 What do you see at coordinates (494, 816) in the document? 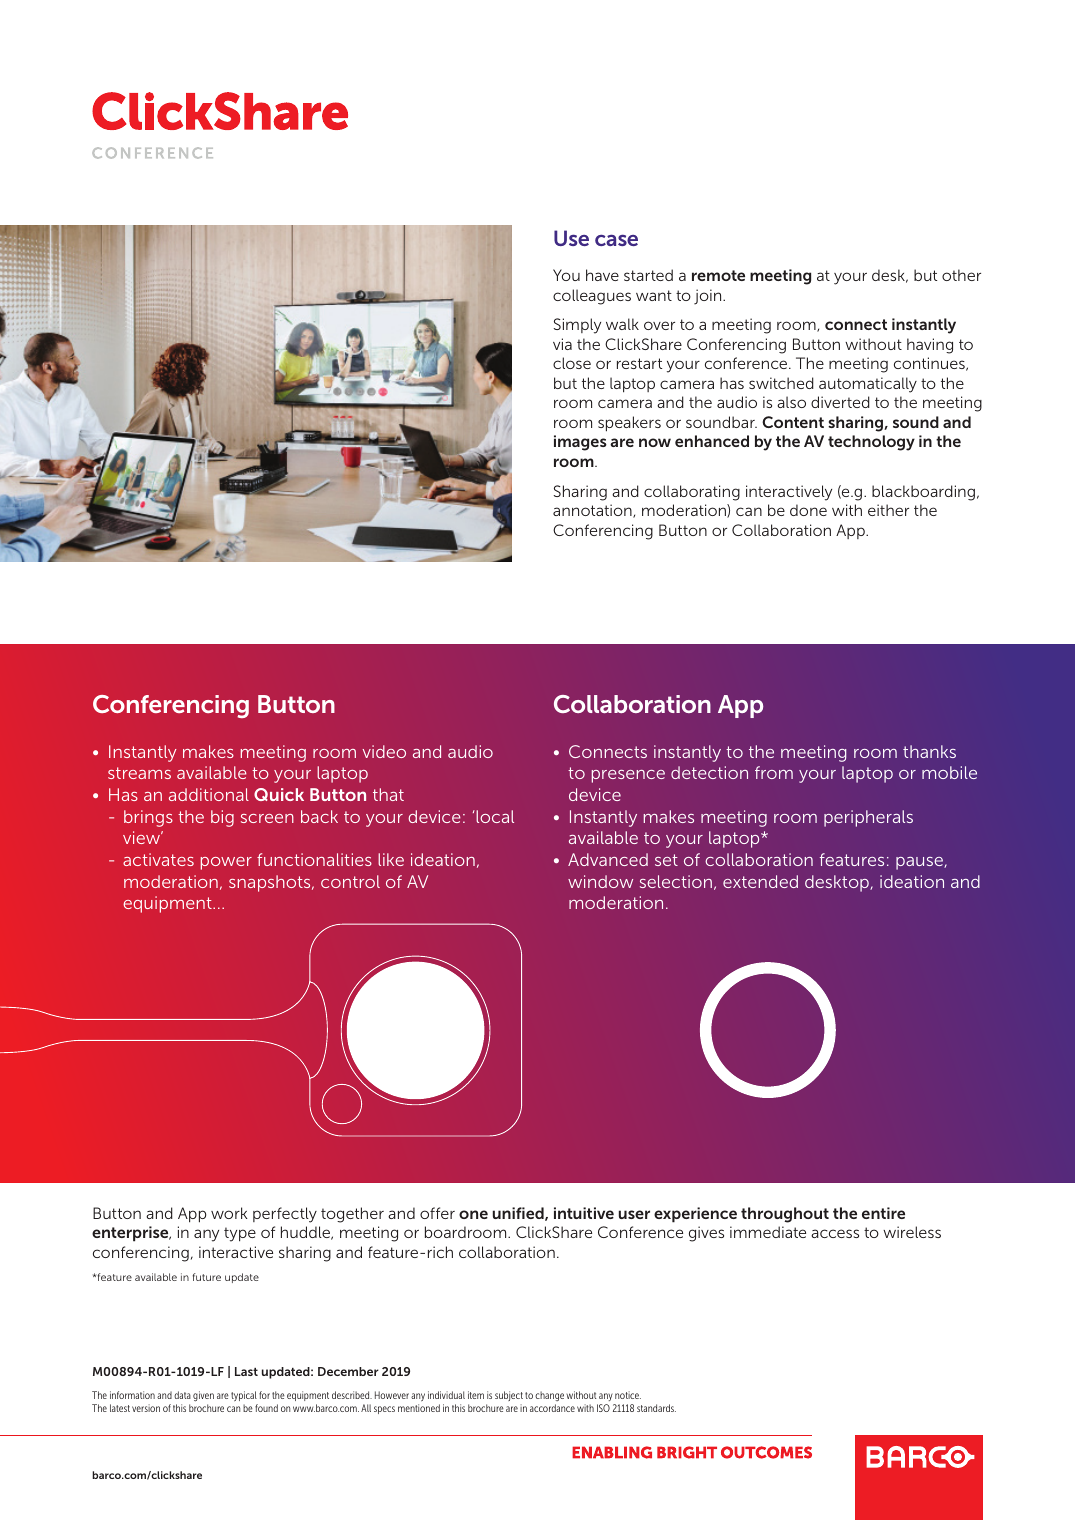
I see `local` at bounding box center [494, 816].
